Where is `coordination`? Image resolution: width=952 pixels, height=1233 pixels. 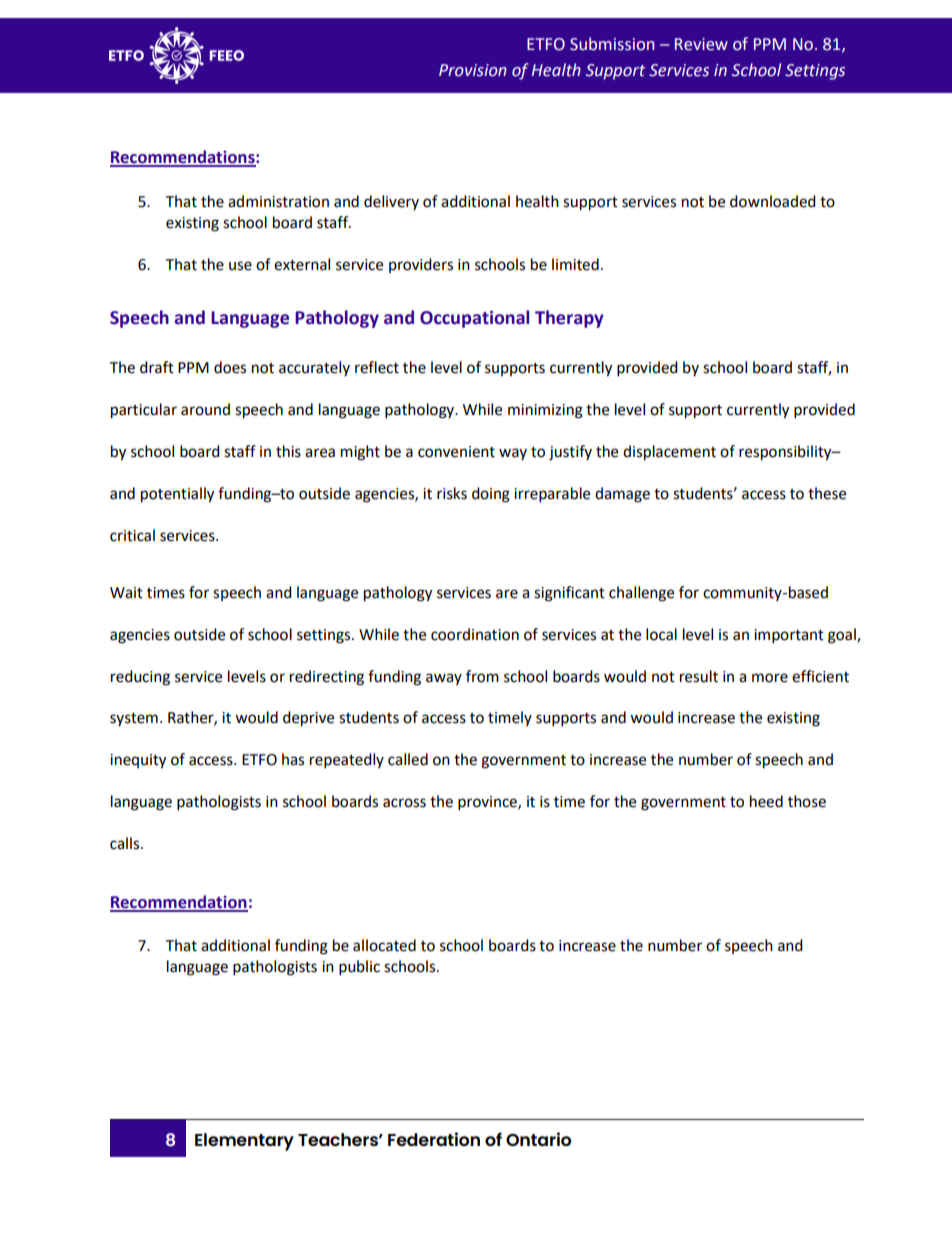
coordination is located at coordinates (475, 634).
